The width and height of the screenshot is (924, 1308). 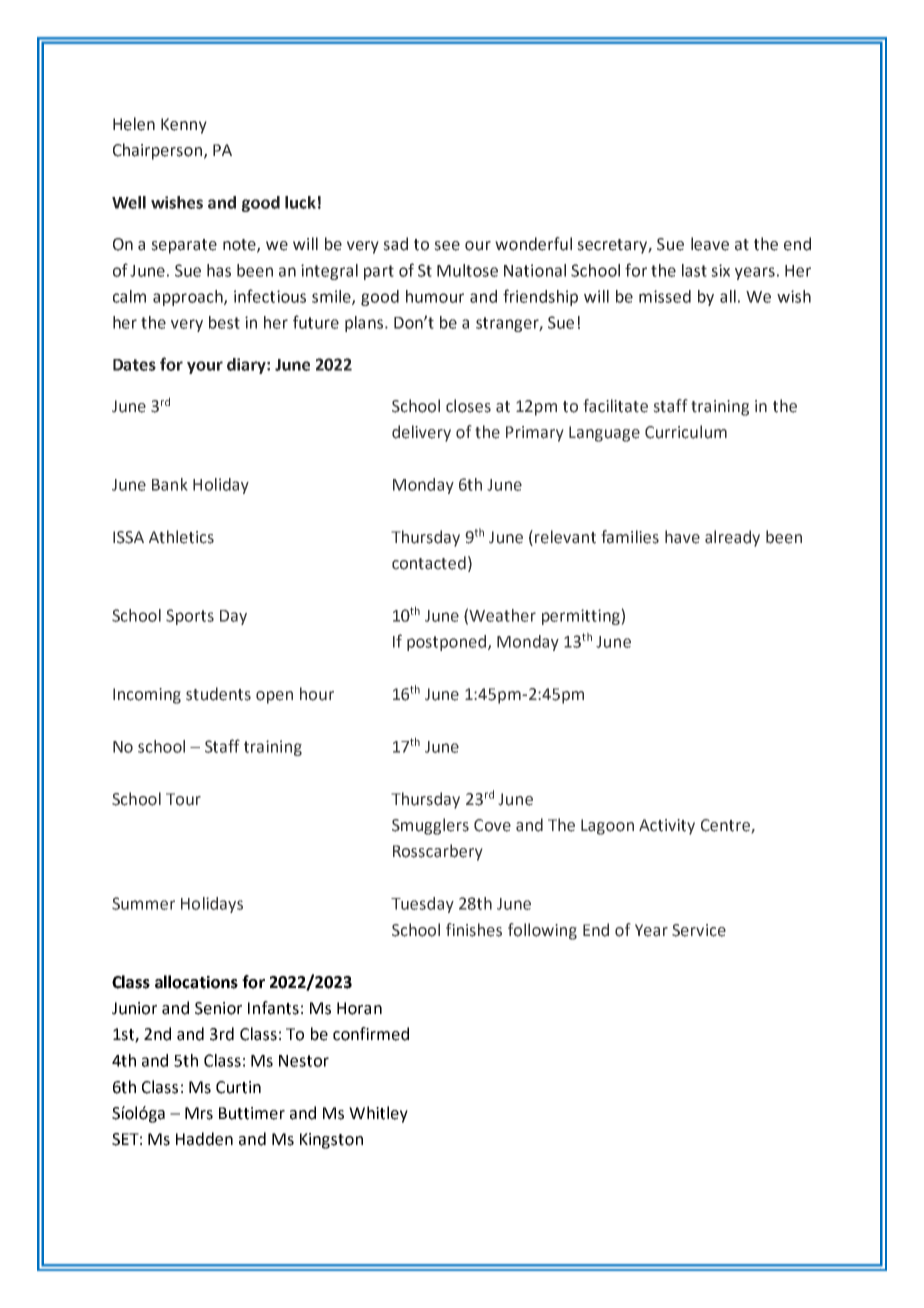 I want to click on see, so click(x=447, y=246).
